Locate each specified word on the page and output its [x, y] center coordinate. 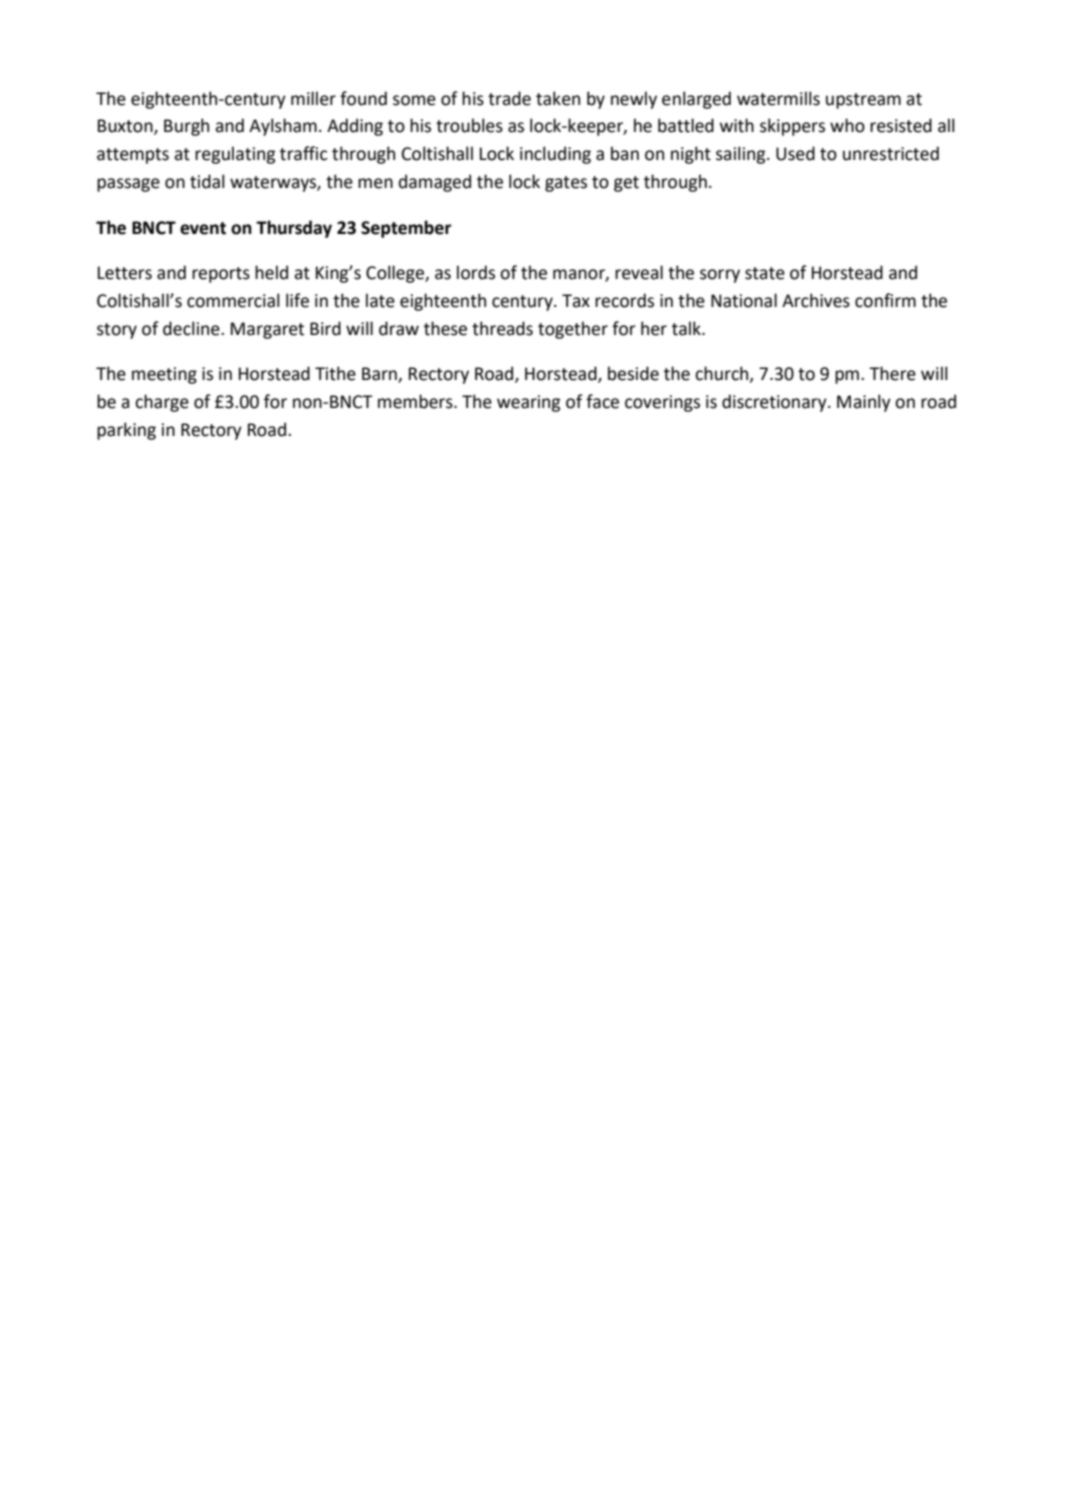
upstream [863, 101]
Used [795, 153]
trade [509, 98]
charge [162, 403]
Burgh [186, 127]
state [765, 273]
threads [502, 328]
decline [192, 328]
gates [566, 184]
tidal [207, 181]
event [203, 228]
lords [476, 272]
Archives [816, 300]
